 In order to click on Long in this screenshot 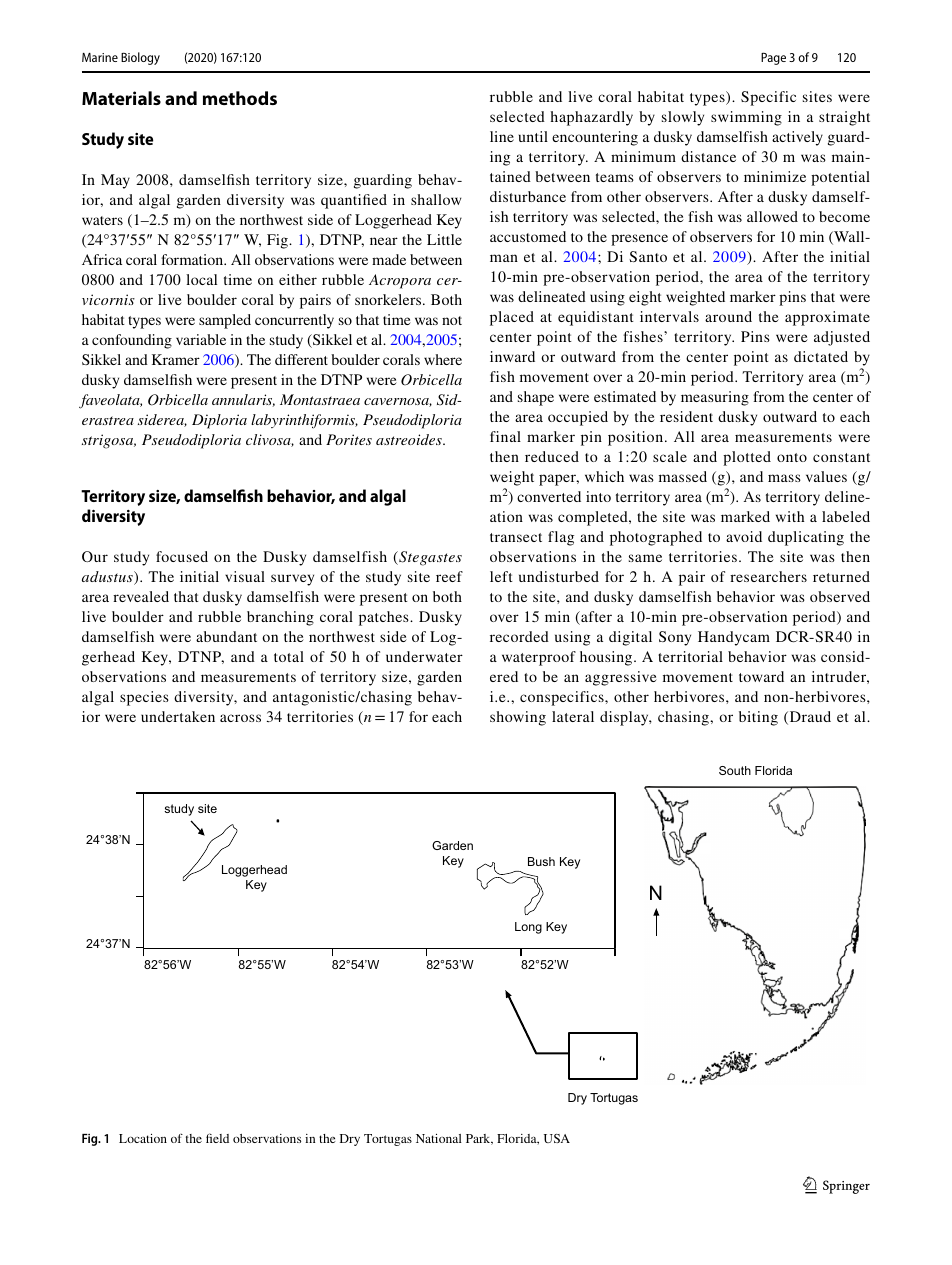, I will do `click(528, 928)`.
